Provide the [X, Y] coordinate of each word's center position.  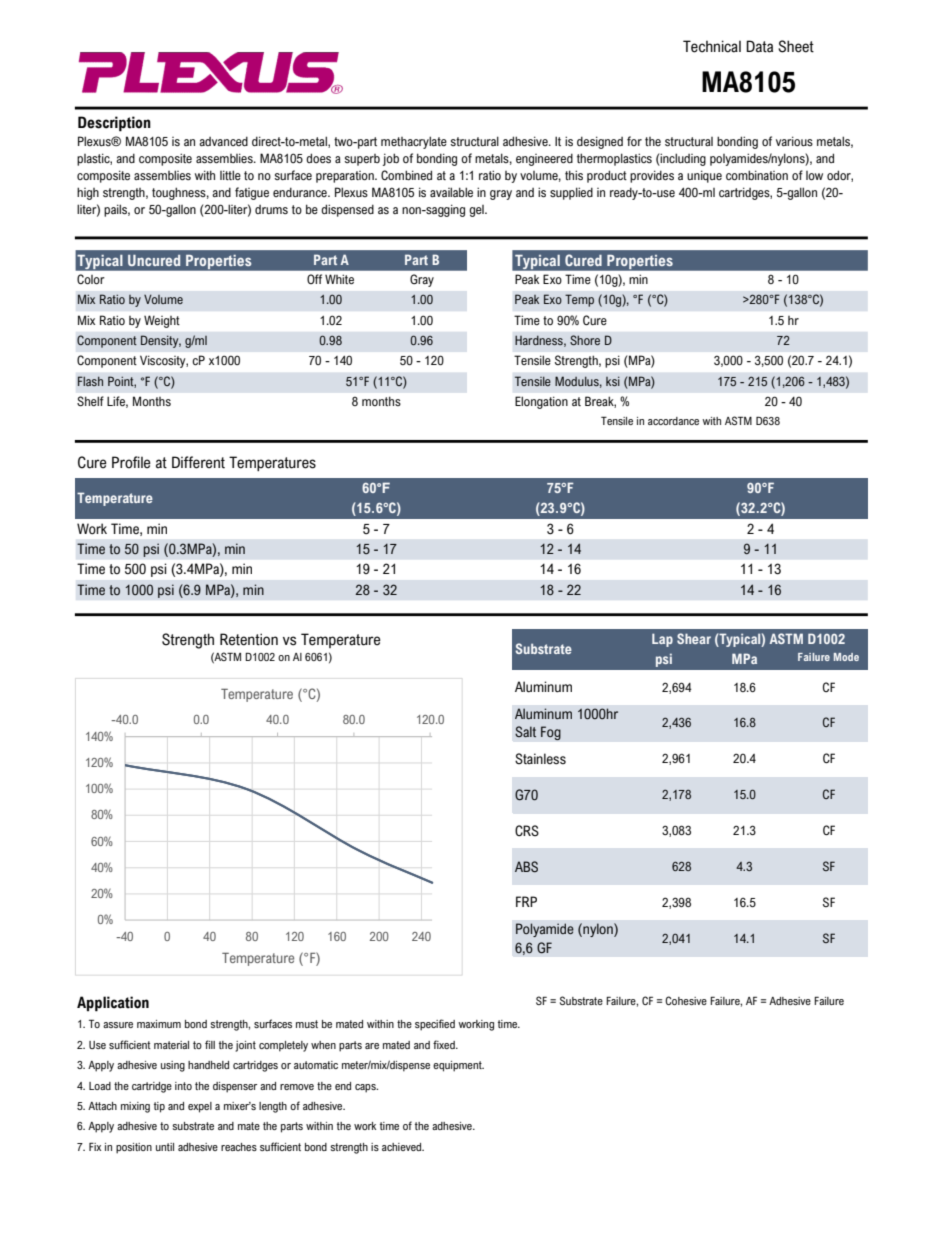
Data [759, 46]
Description [114, 124]
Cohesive [686, 1000]
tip [159, 1107]
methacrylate [414, 142]
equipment [458, 1066]
